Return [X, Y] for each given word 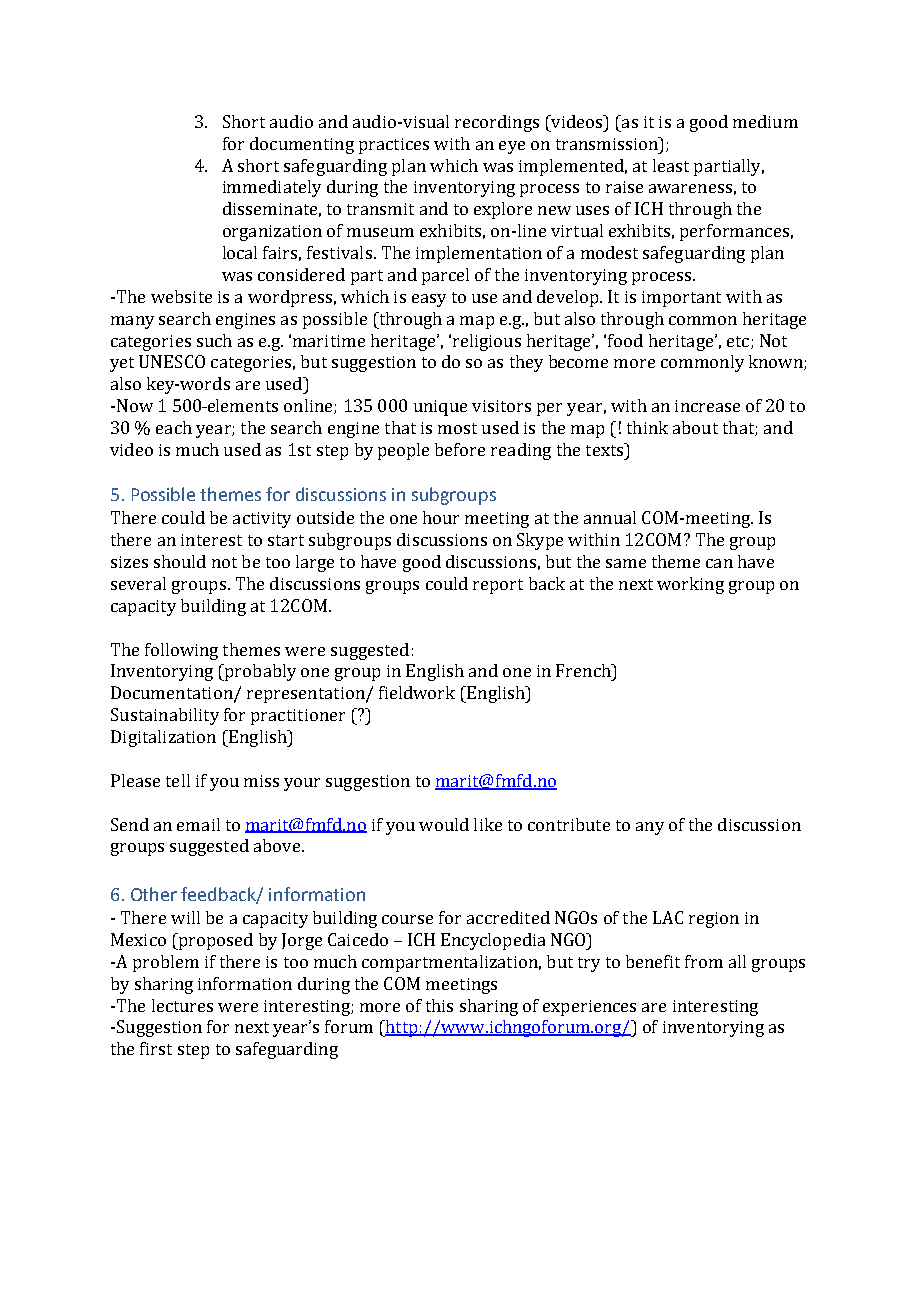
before [460, 449]
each [174, 427]
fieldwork [417, 692]
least [671, 165]
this [439, 1005]
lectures [182, 1005]
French [584, 670]
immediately [272, 188]
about [695, 427]
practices [394, 146]
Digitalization [163, 738]
